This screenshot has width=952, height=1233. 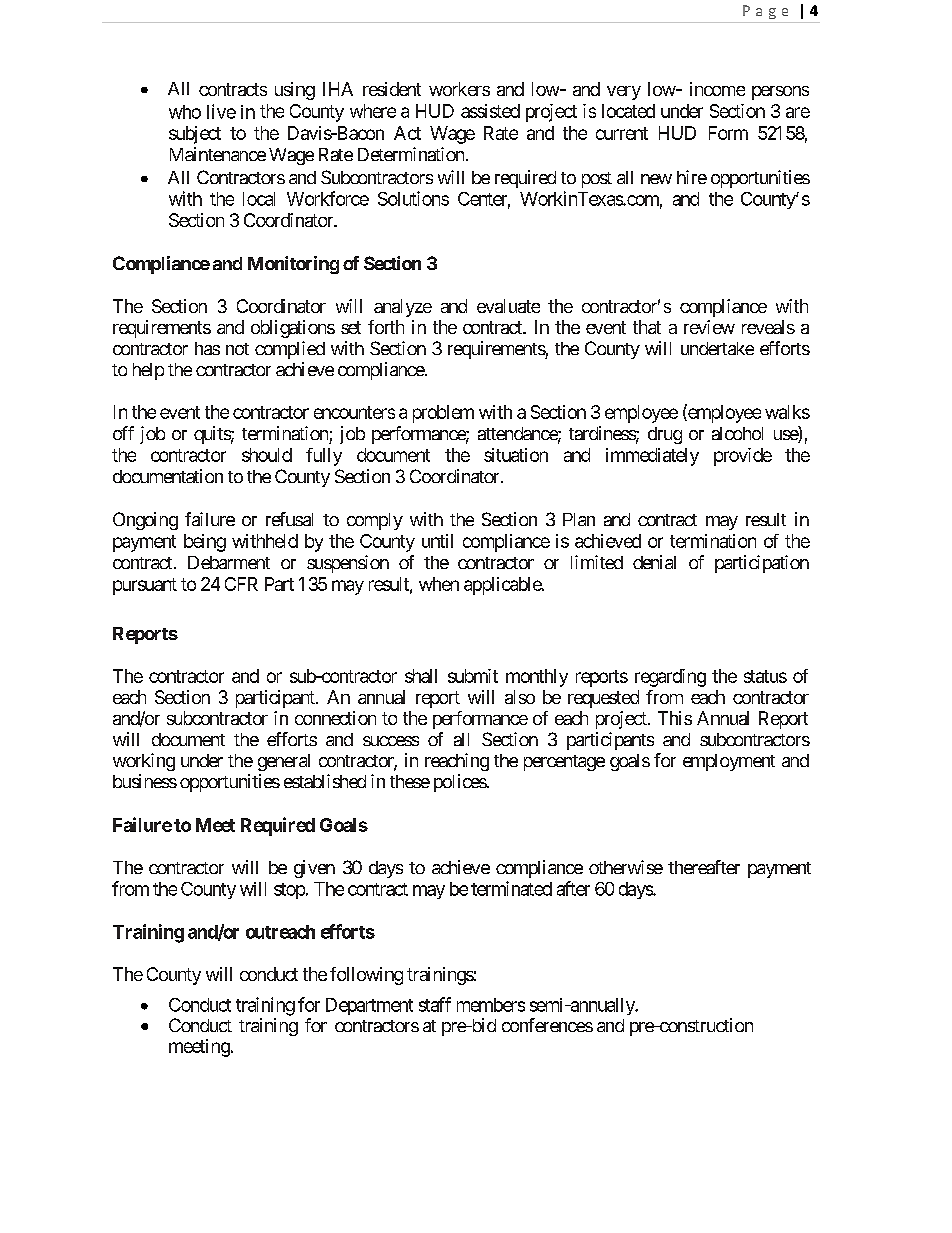 I want to click on Page, so click(x=765, y=12).
